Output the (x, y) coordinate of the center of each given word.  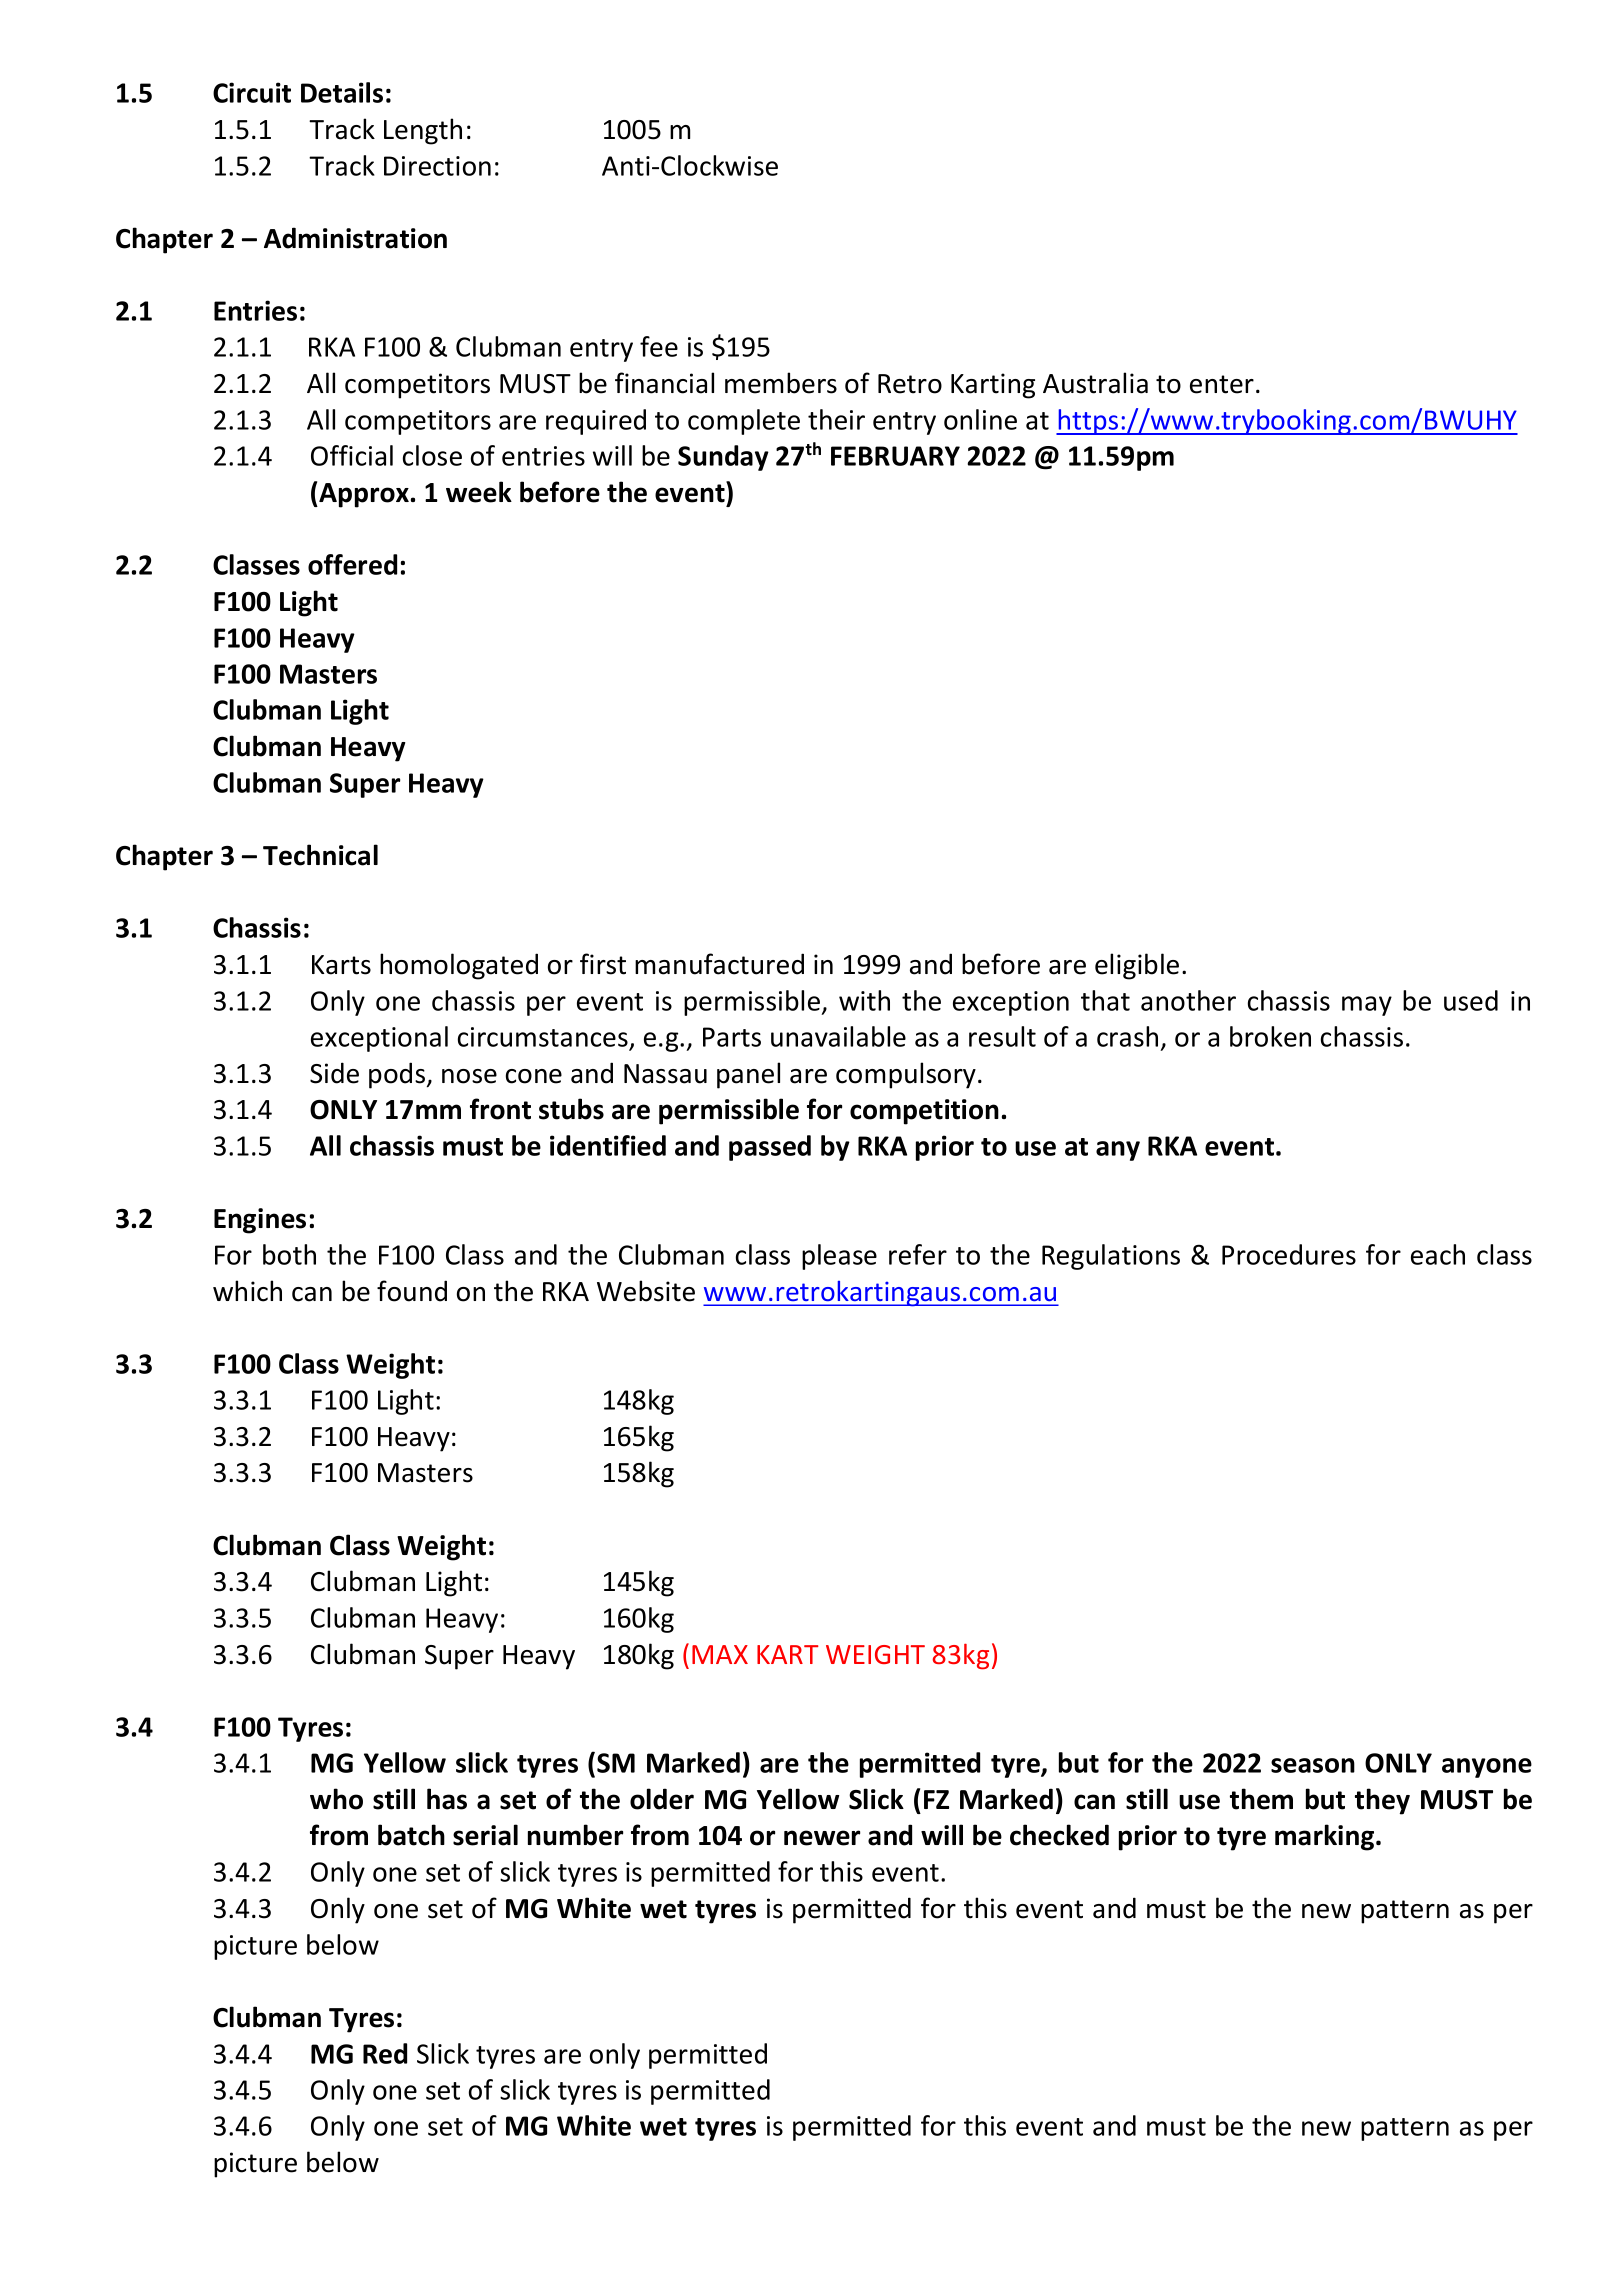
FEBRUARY (895, 456)
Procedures (1289, 1254)
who (336, 1799)
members (781, 383)
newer (822, 1838)
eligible (1137, 966)
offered (352, 564)
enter (1222, 384)
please (839, 1257)
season (1313, 1765)
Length (423, 131)
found (412, 1291)
